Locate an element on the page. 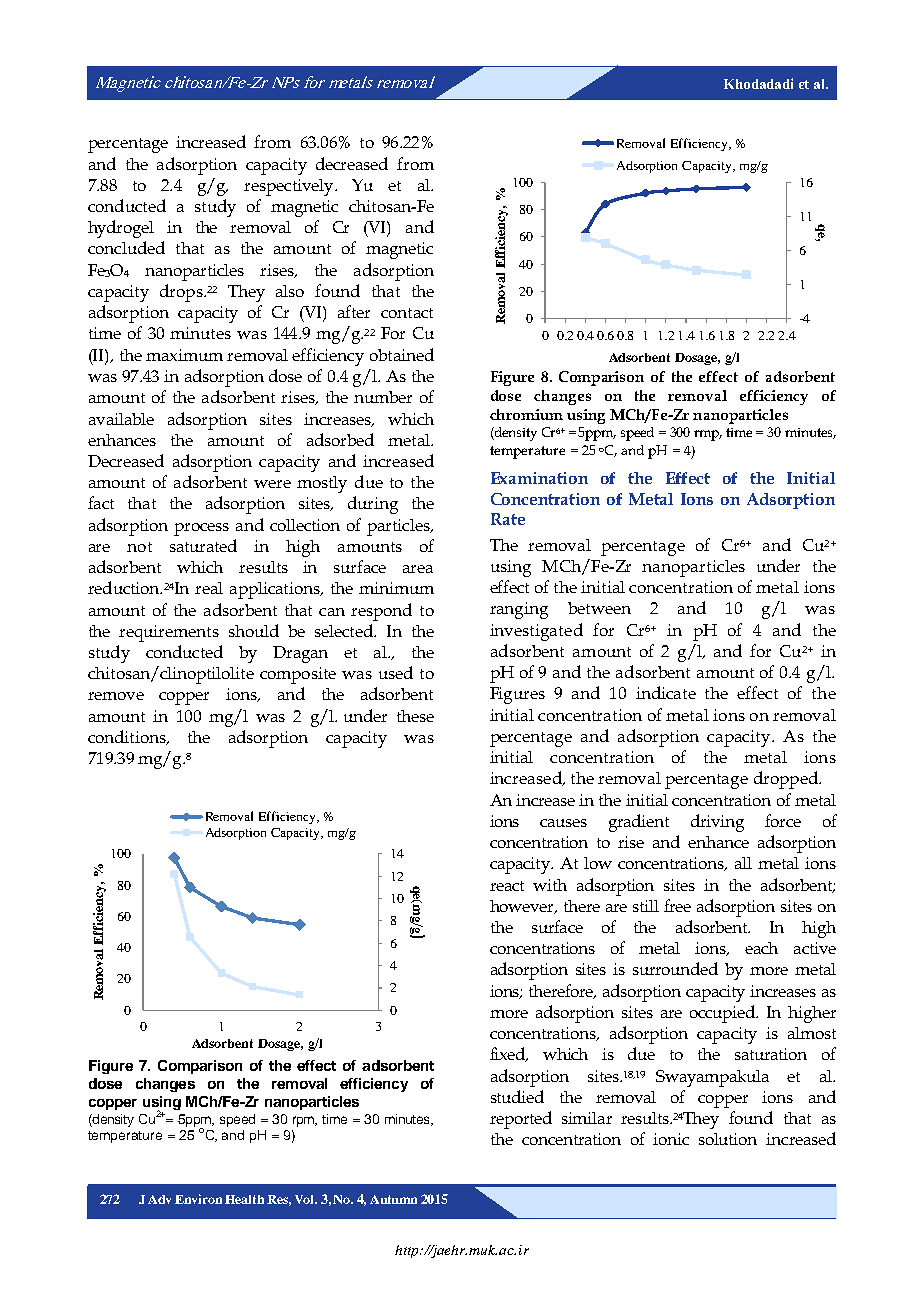  area is located at coordinates (418, 569).
